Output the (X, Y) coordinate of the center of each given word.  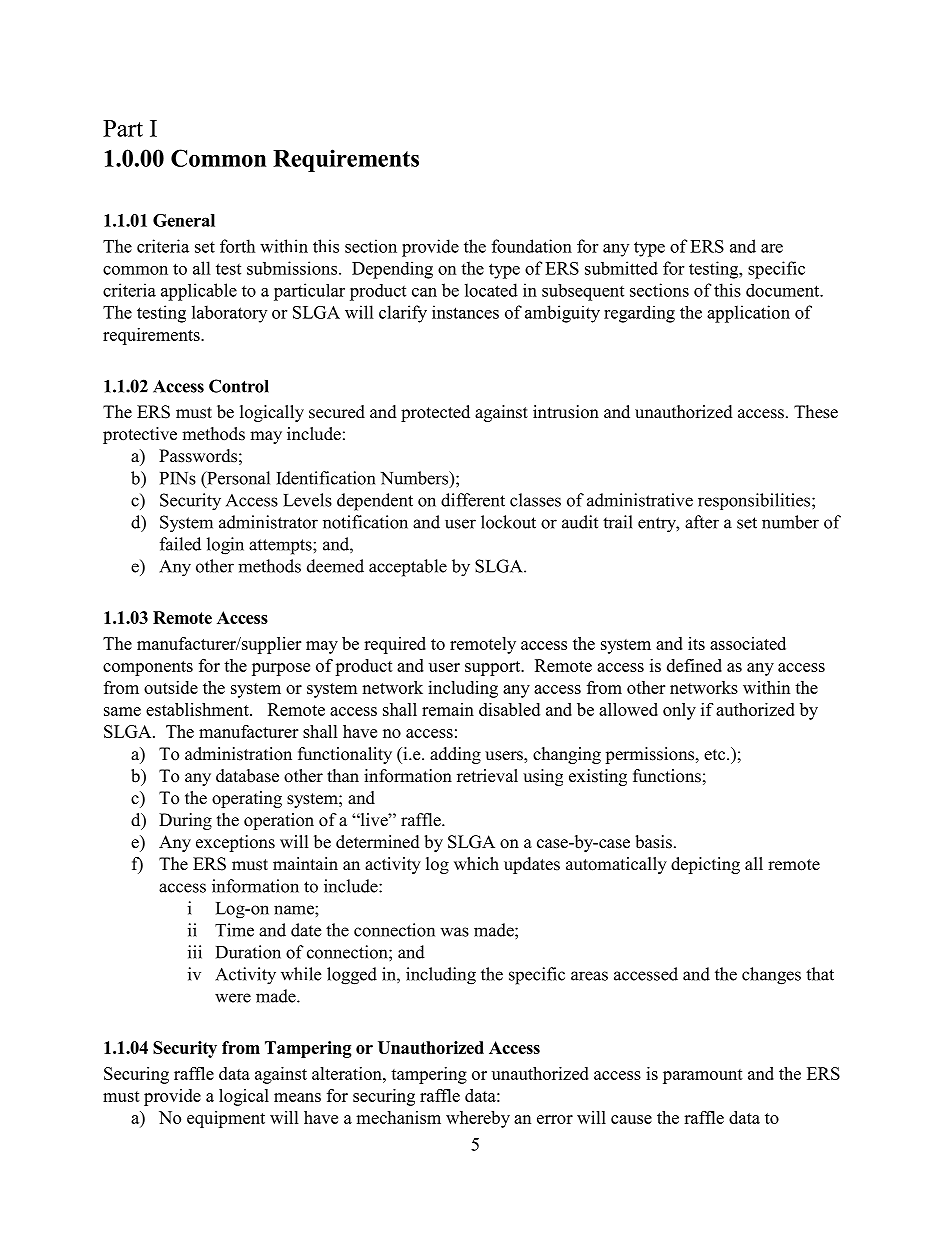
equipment (226, 1119)
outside (171, 687)
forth (237, 246)
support (494, 668)
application (748, 314)
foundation (532, 246)
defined (694, 665)
